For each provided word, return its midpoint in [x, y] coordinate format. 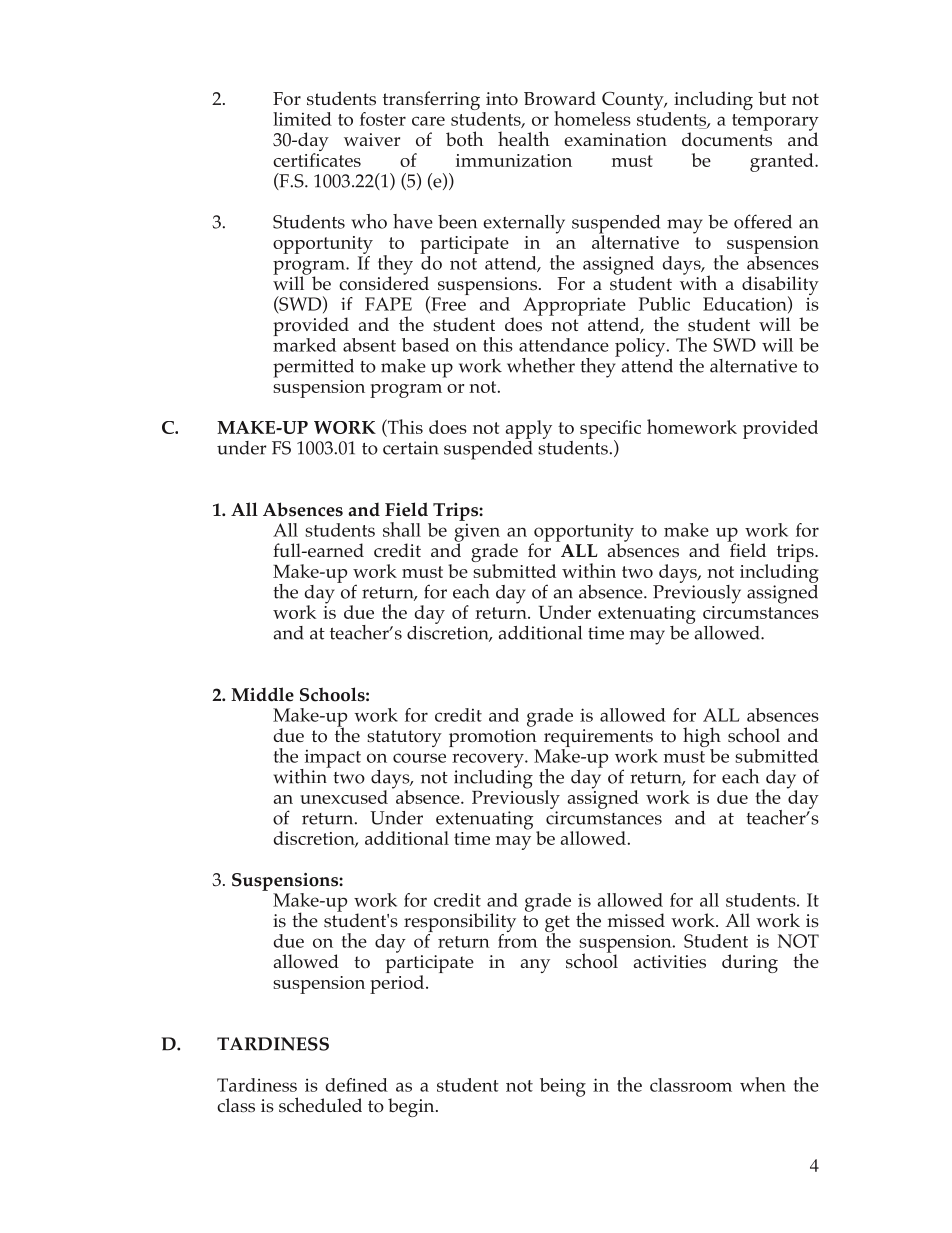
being [563, 1087]
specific [610, 430]
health [524, 138]
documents [727, 138]
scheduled [320, 1105]
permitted [313, 368]
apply [529, 429]
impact [331, 759]
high [702, 738]
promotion [493, 739]
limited [302, 119]
